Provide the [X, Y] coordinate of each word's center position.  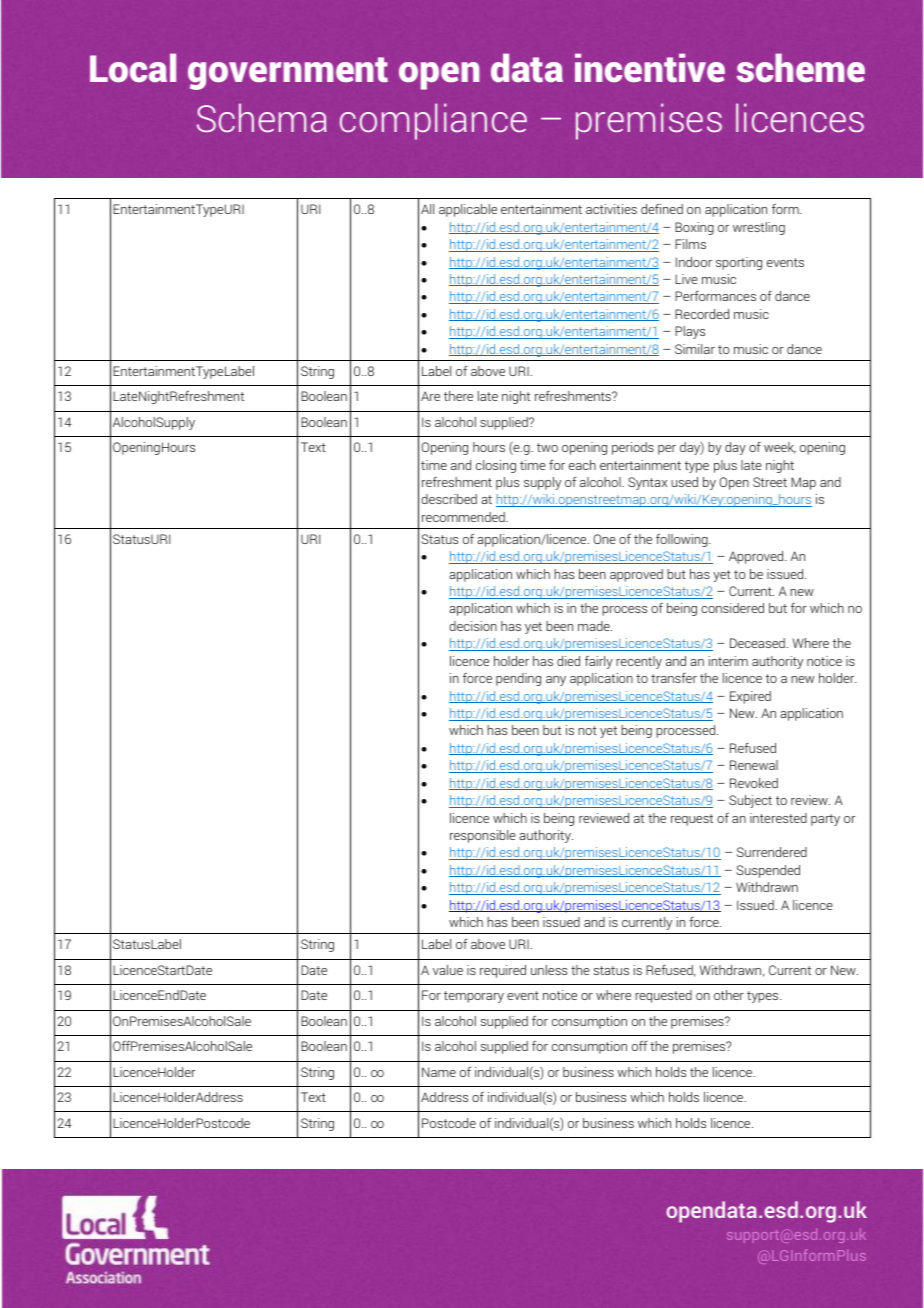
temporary [474, 997]
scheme [801, 68]
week [780, 448]
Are [430, 396]
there [458, 396]
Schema [262, 118]
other [729, 995]
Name [439, 1072]
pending [518, 679]
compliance [433, 121]
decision [473, 626]
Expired [750, 697]
